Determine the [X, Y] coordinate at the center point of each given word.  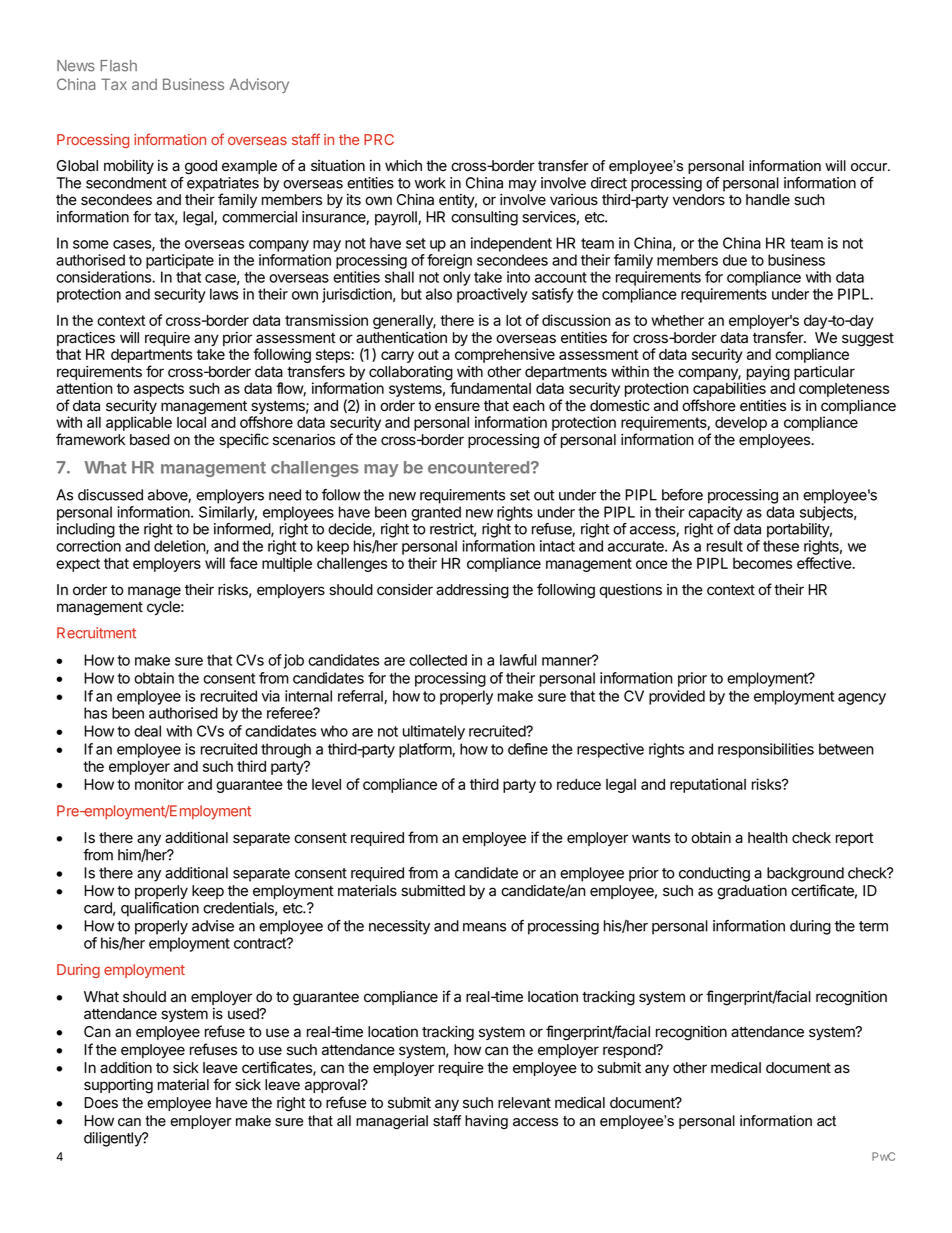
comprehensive [505, 355]
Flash [118, 66]
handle [768, 200]
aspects [159, 390]
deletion [180, 547]
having [486, 1122]
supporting [118, 1086]
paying [768, 374]
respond [630, 1051]
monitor [159, 784]
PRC [379, 139]
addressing [472, 591]
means [484, 927]
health [768, 838]
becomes [762, 563]
